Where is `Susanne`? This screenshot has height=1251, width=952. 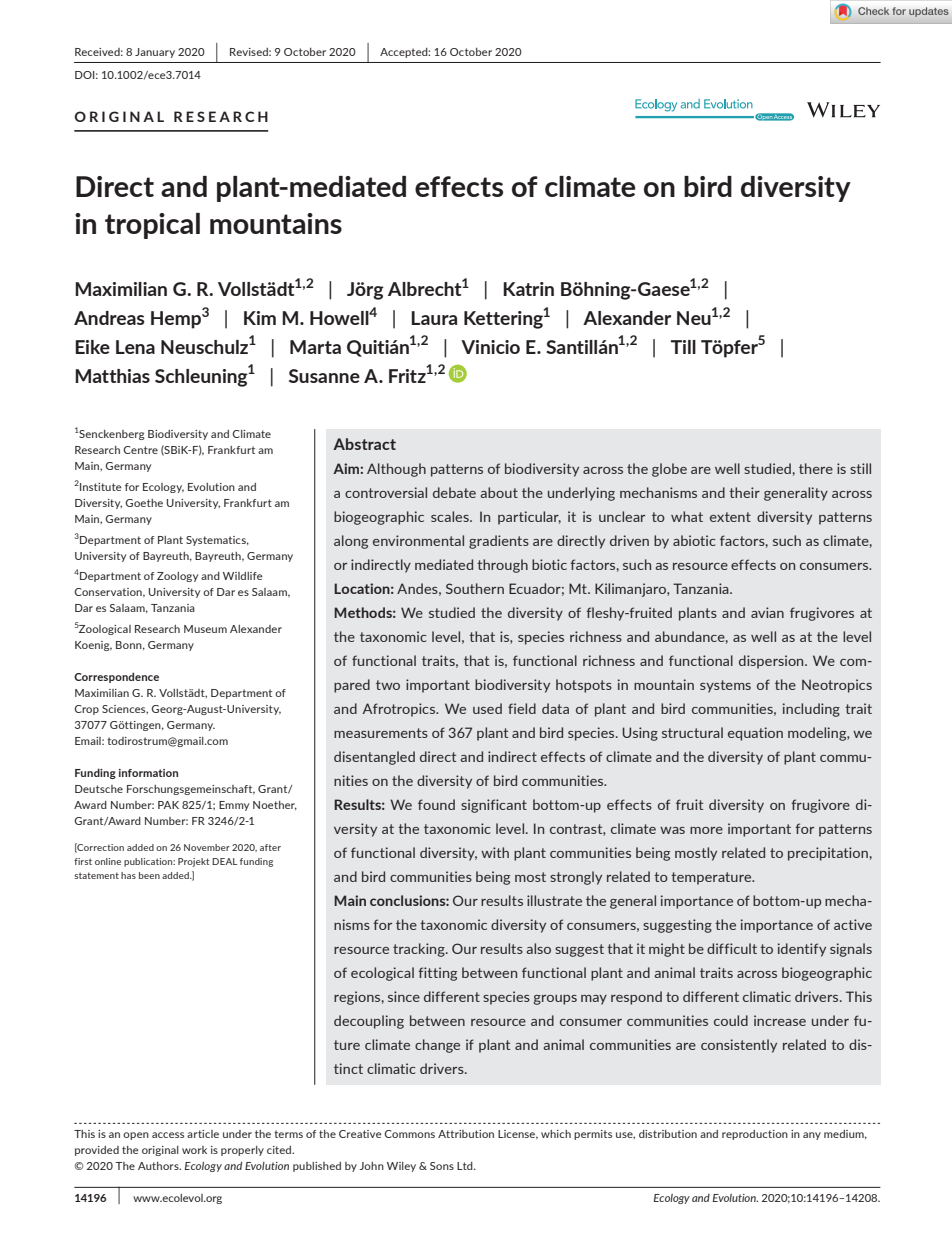
Susanne is located at coordinates (324, 376).
